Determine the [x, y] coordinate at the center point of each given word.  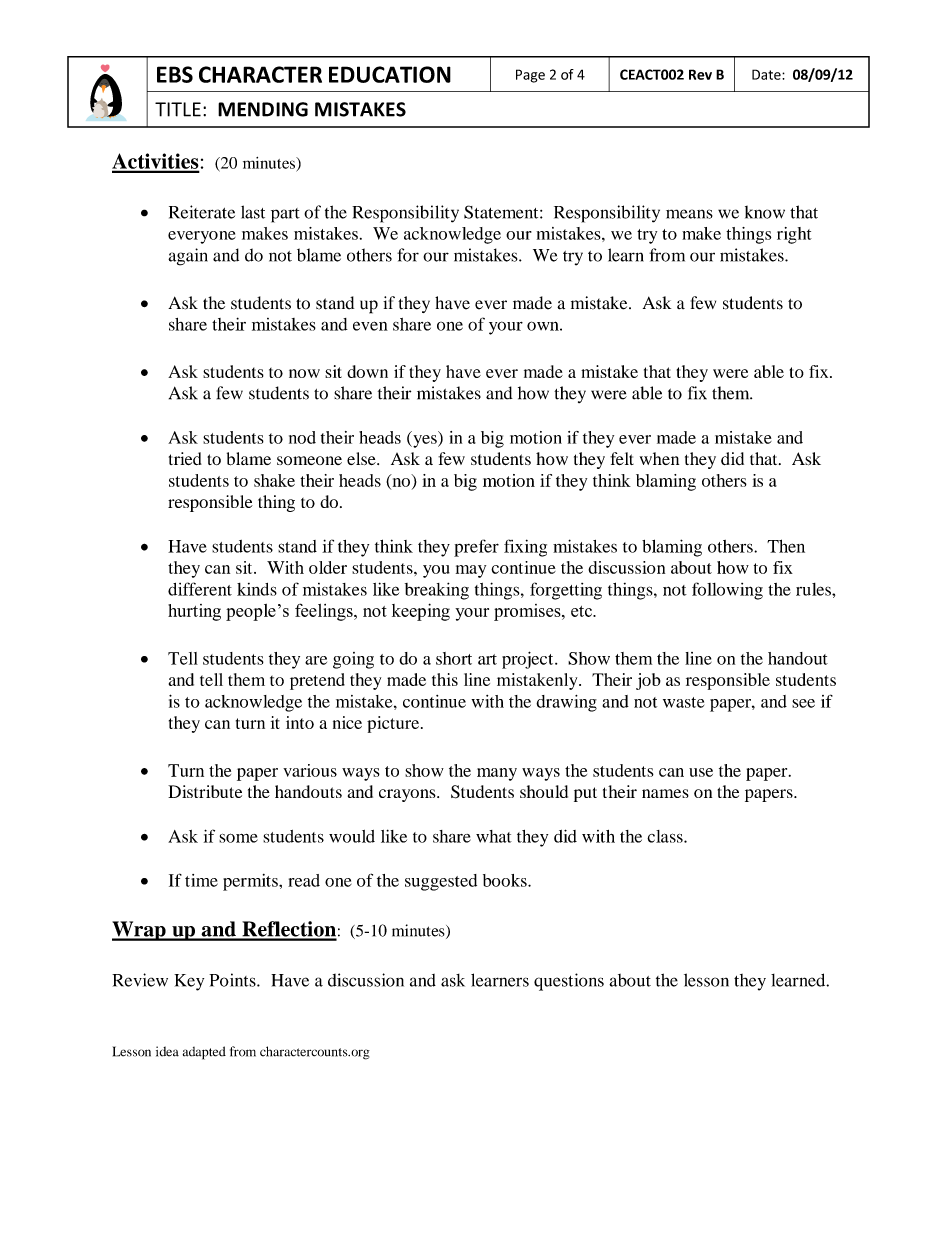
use [701, 772]
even [370, 326]
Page [530, 76]
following [727, 591]
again [188, 257]
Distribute [205, 791]
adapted [204, 1053]
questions [569, 982]
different [200, 589]
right [794, 235]
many [497, 774]
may [471, 571]
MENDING [263, 109]
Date [767, 74]
